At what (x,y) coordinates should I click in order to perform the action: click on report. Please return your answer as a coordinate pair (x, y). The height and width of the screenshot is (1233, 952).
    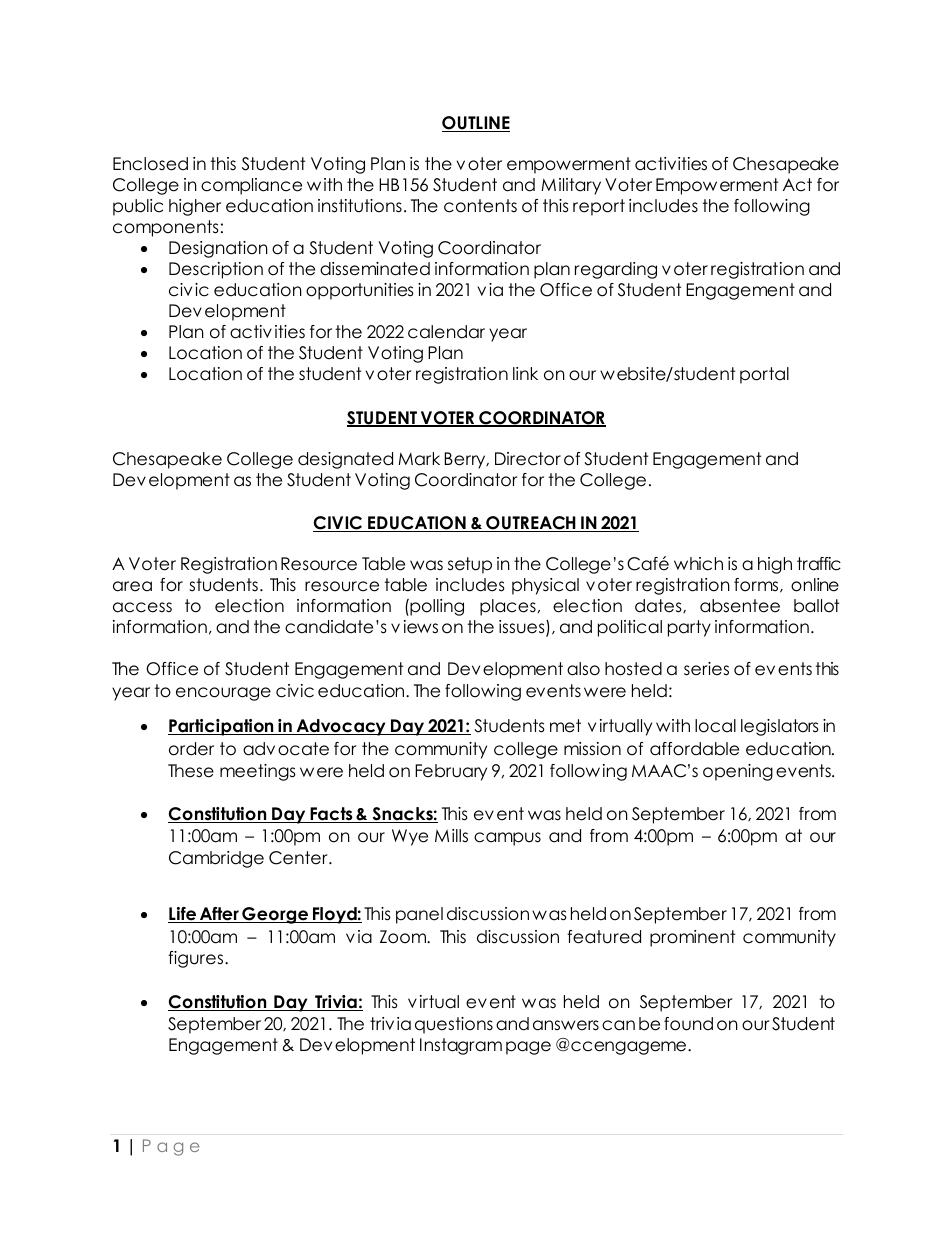
    Looking at the image, I should click on (599, 207).
